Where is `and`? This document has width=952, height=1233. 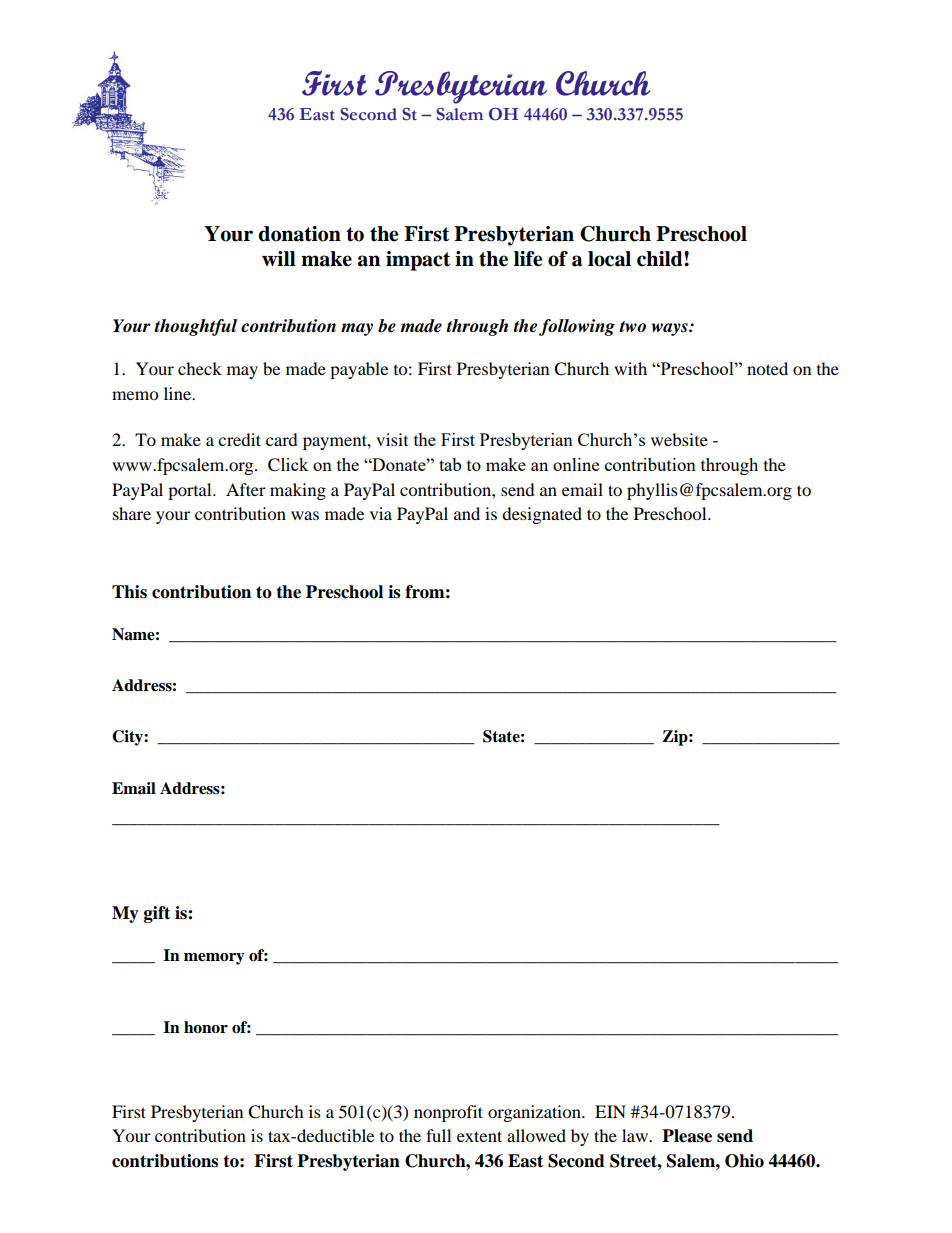
and is located at coordinates (467, 513).
